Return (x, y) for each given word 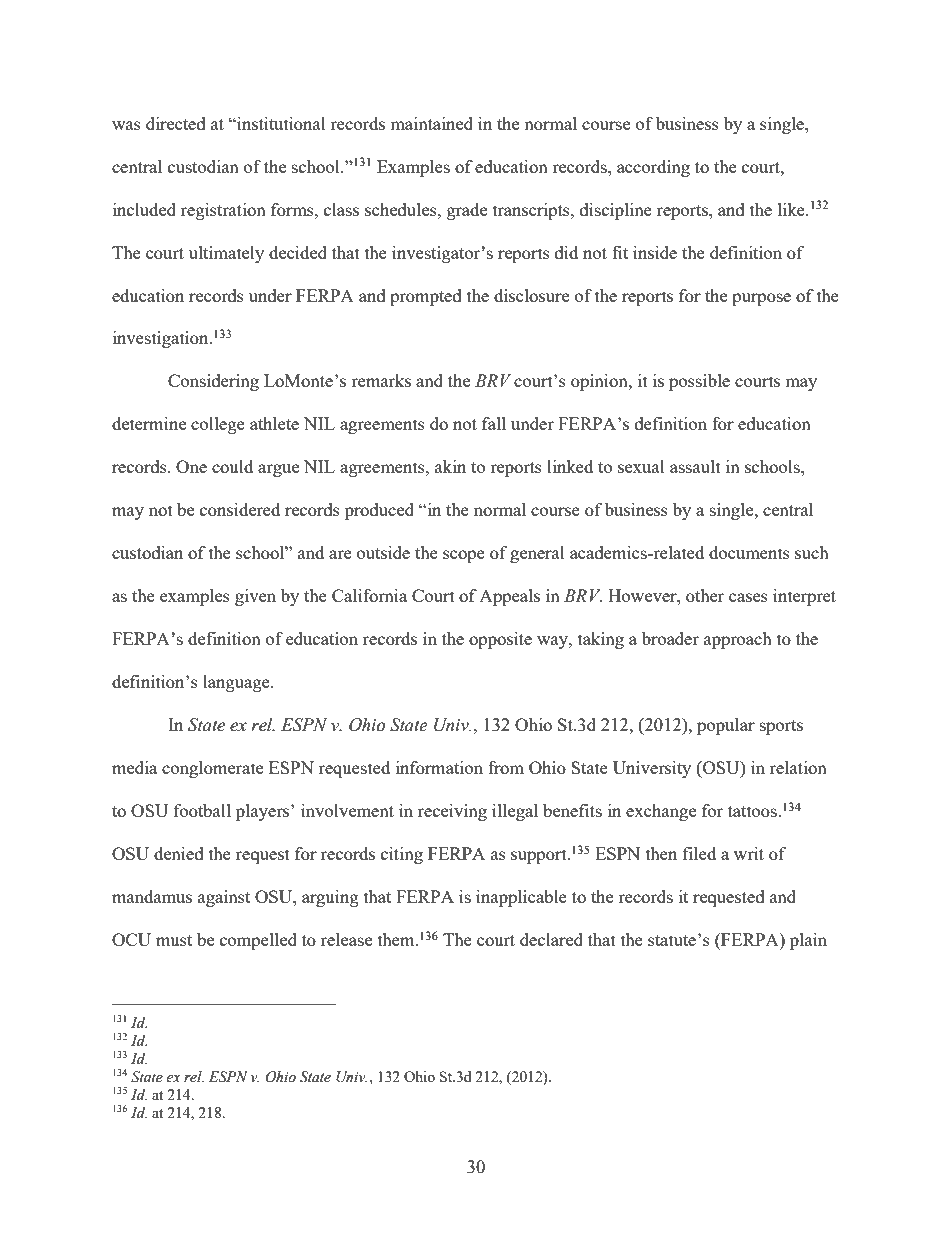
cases (748, 597)
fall (494, 423)
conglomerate (212, 769)
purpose (761, 299)
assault (695, 466)
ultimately (226, 254)
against (224, 898)
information (439, 767)
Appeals (509, 597)
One (191, 466)
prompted (426, 297)
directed (176, 123)
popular (726, 726)
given (255, 597)
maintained (431, 123)
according (653, 168)
